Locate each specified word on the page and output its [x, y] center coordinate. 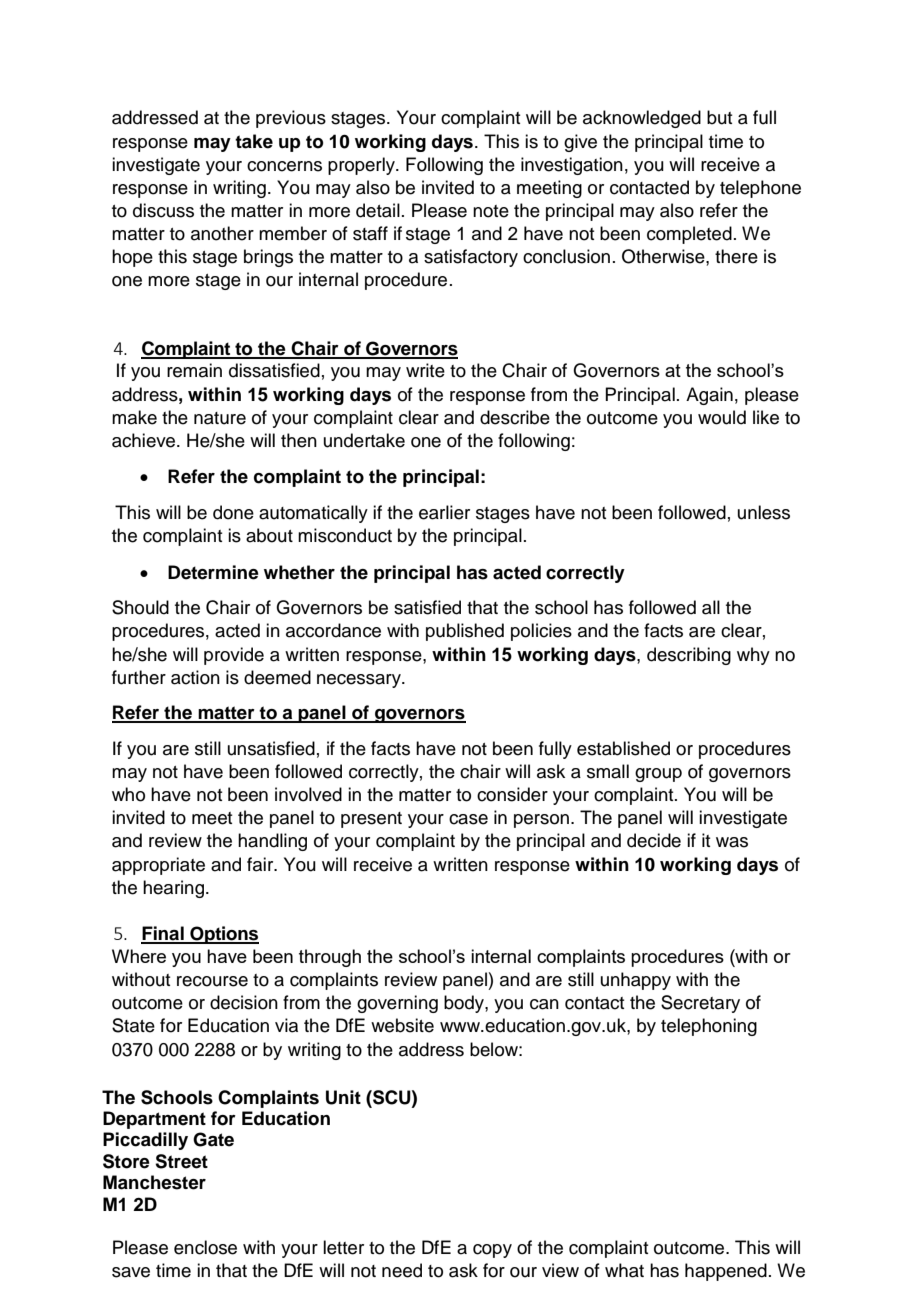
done [233, 512]
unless [764, 512]
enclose [205, 1247]
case [468, 819]
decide [654, 840]
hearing [173, 889]
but [719, 117]
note [491, 211]
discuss [163, 210]
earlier [444, 512]
